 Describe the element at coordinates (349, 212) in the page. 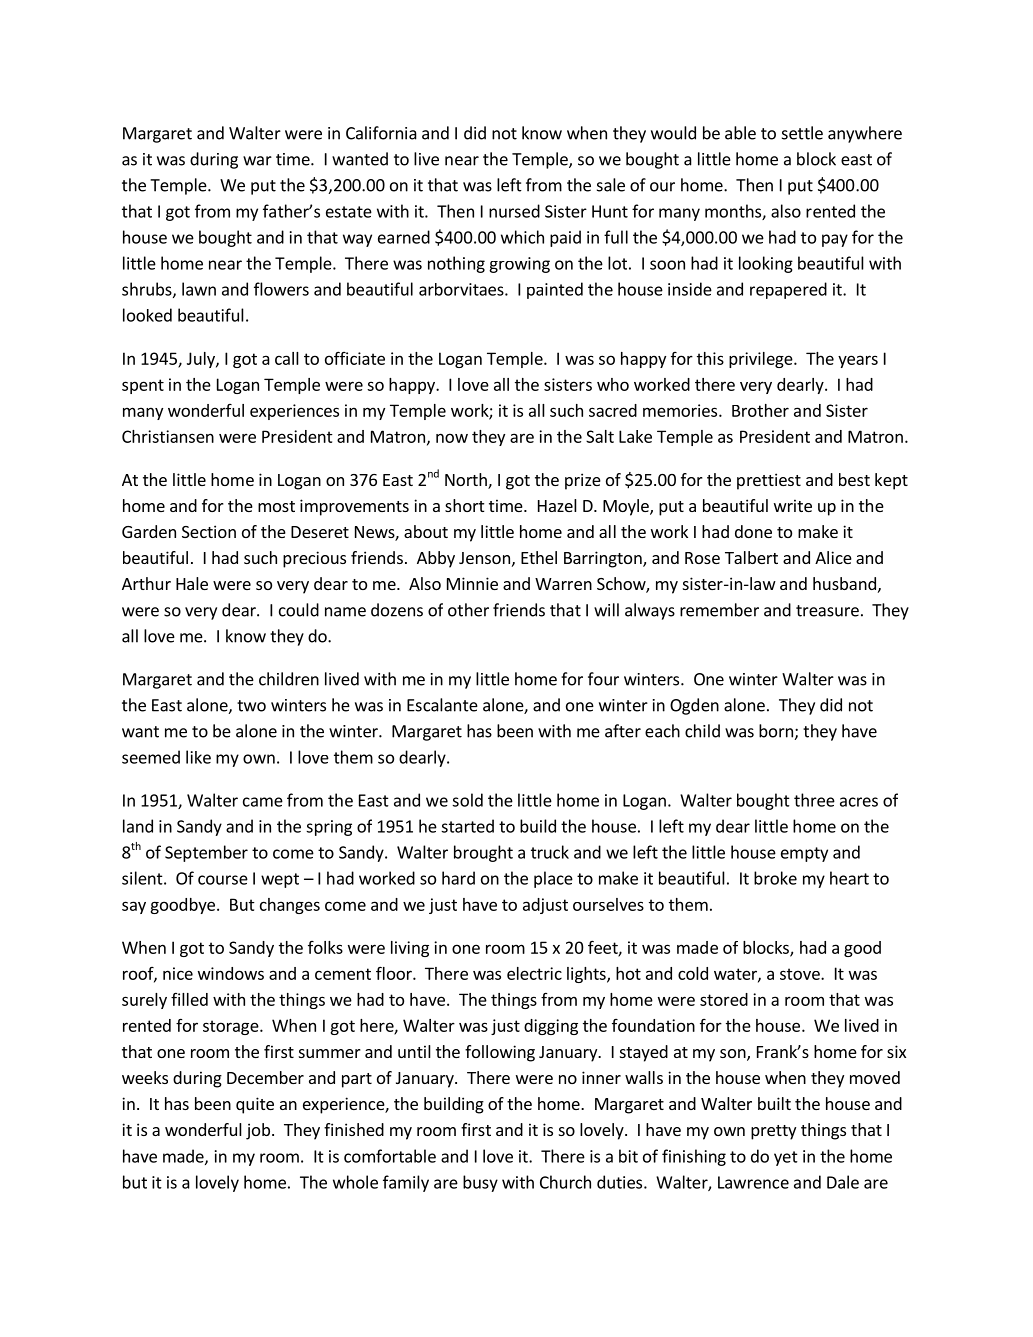

I see `estate` at that location.
